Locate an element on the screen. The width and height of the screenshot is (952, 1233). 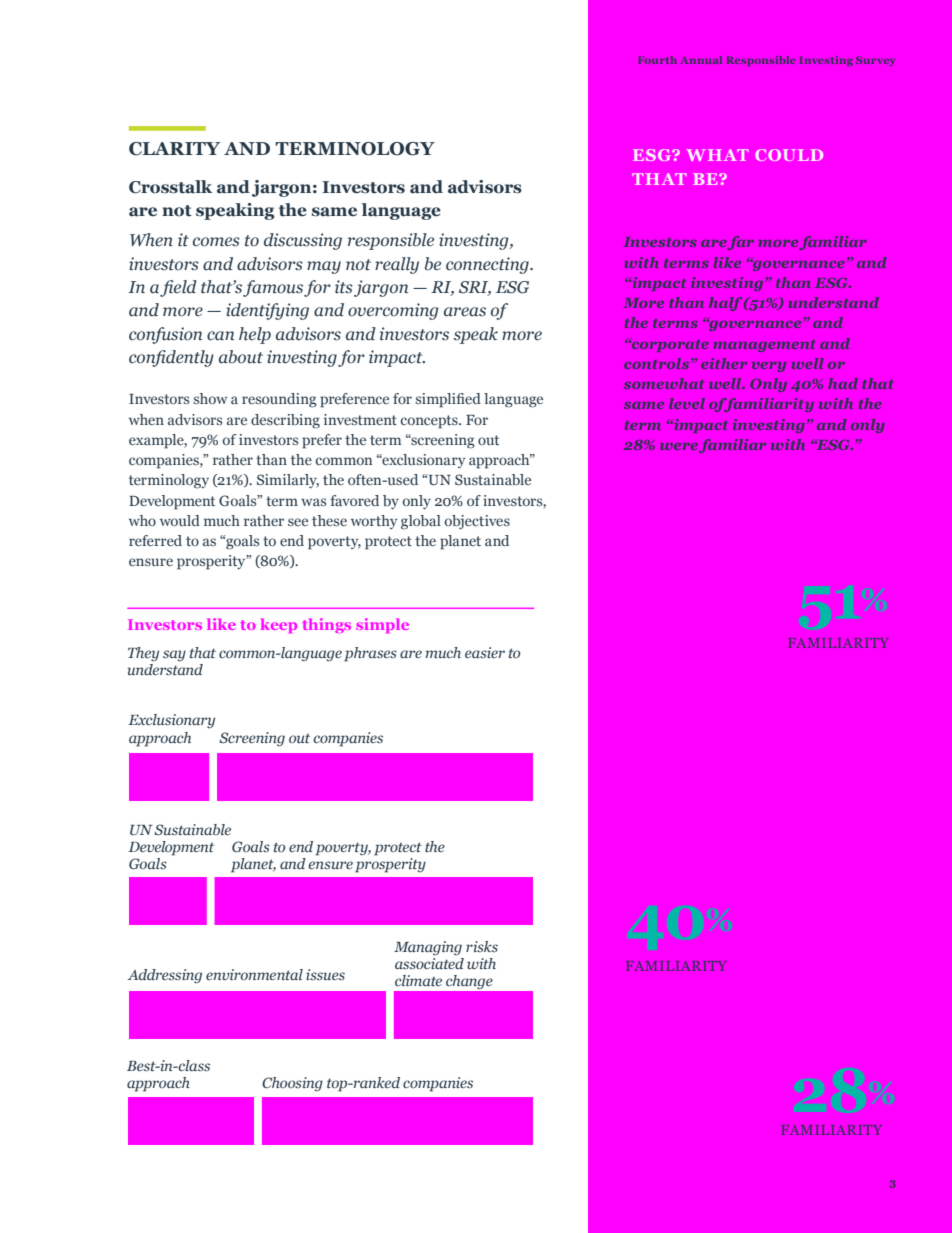
Choosing is located at coordinates (292, 1084).
